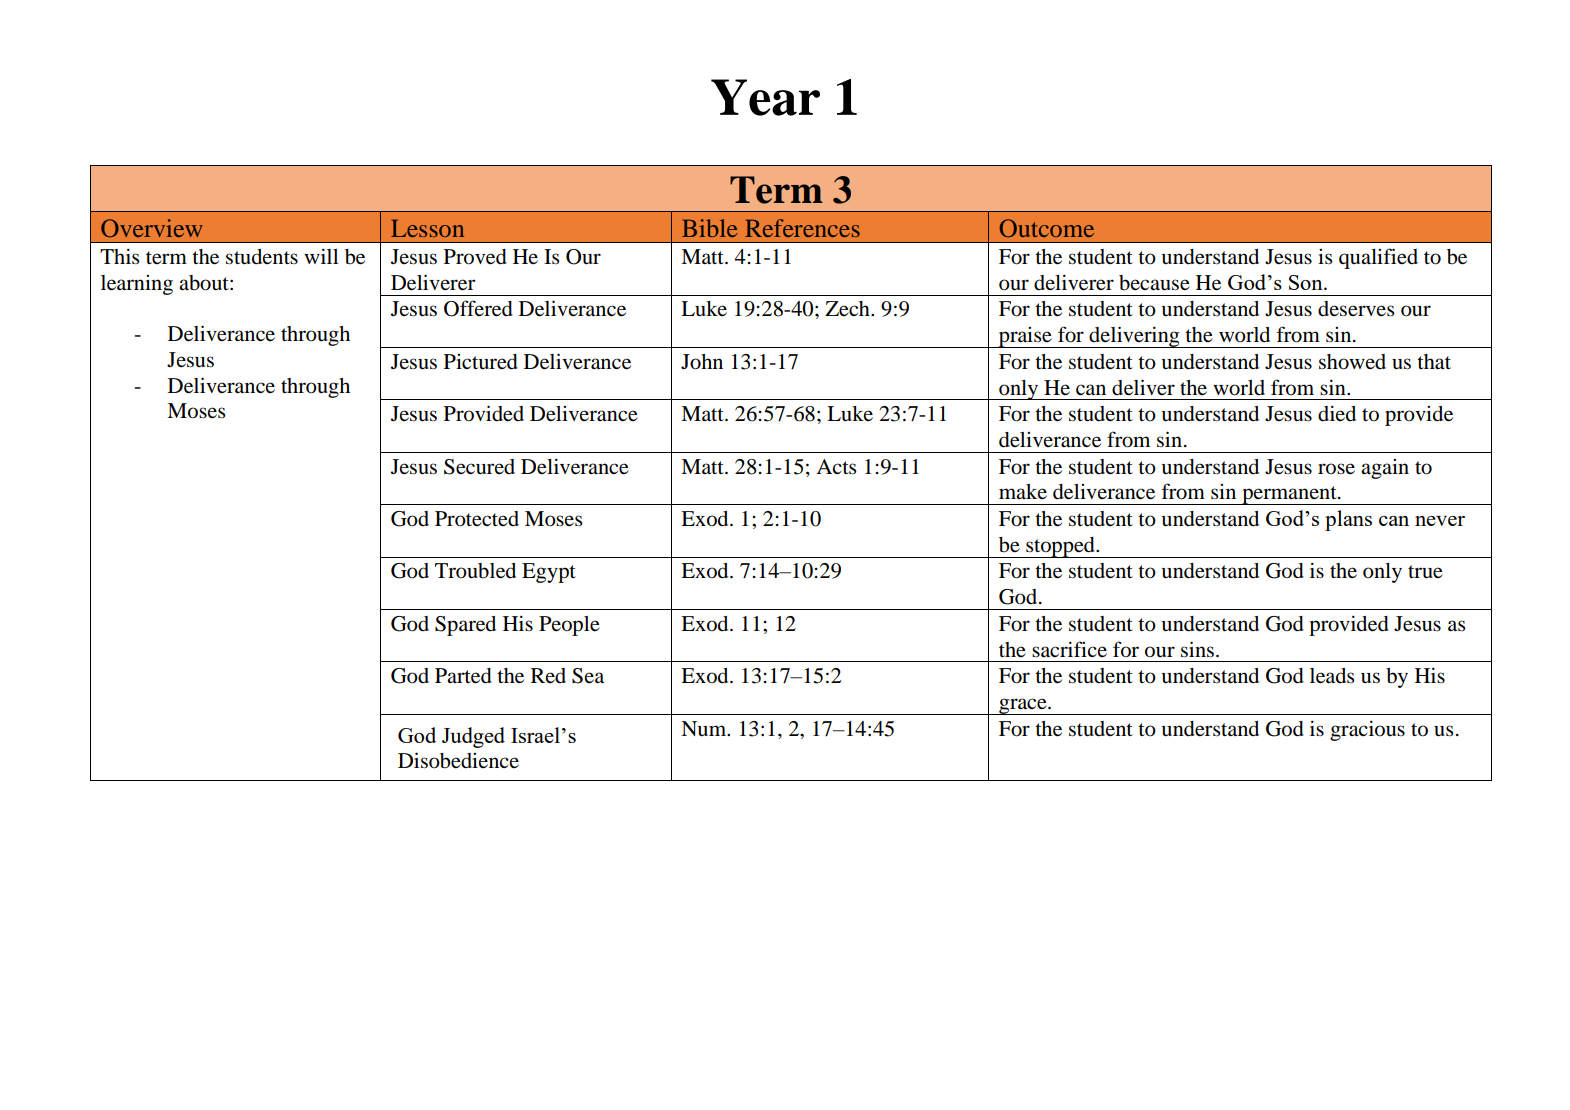 Image resolution: width=1570 pixels, height=1110 pixels. What do you see at coordinates (705, 729) in the screenshot?
I see `Num` at bounding box center [705, 729].
